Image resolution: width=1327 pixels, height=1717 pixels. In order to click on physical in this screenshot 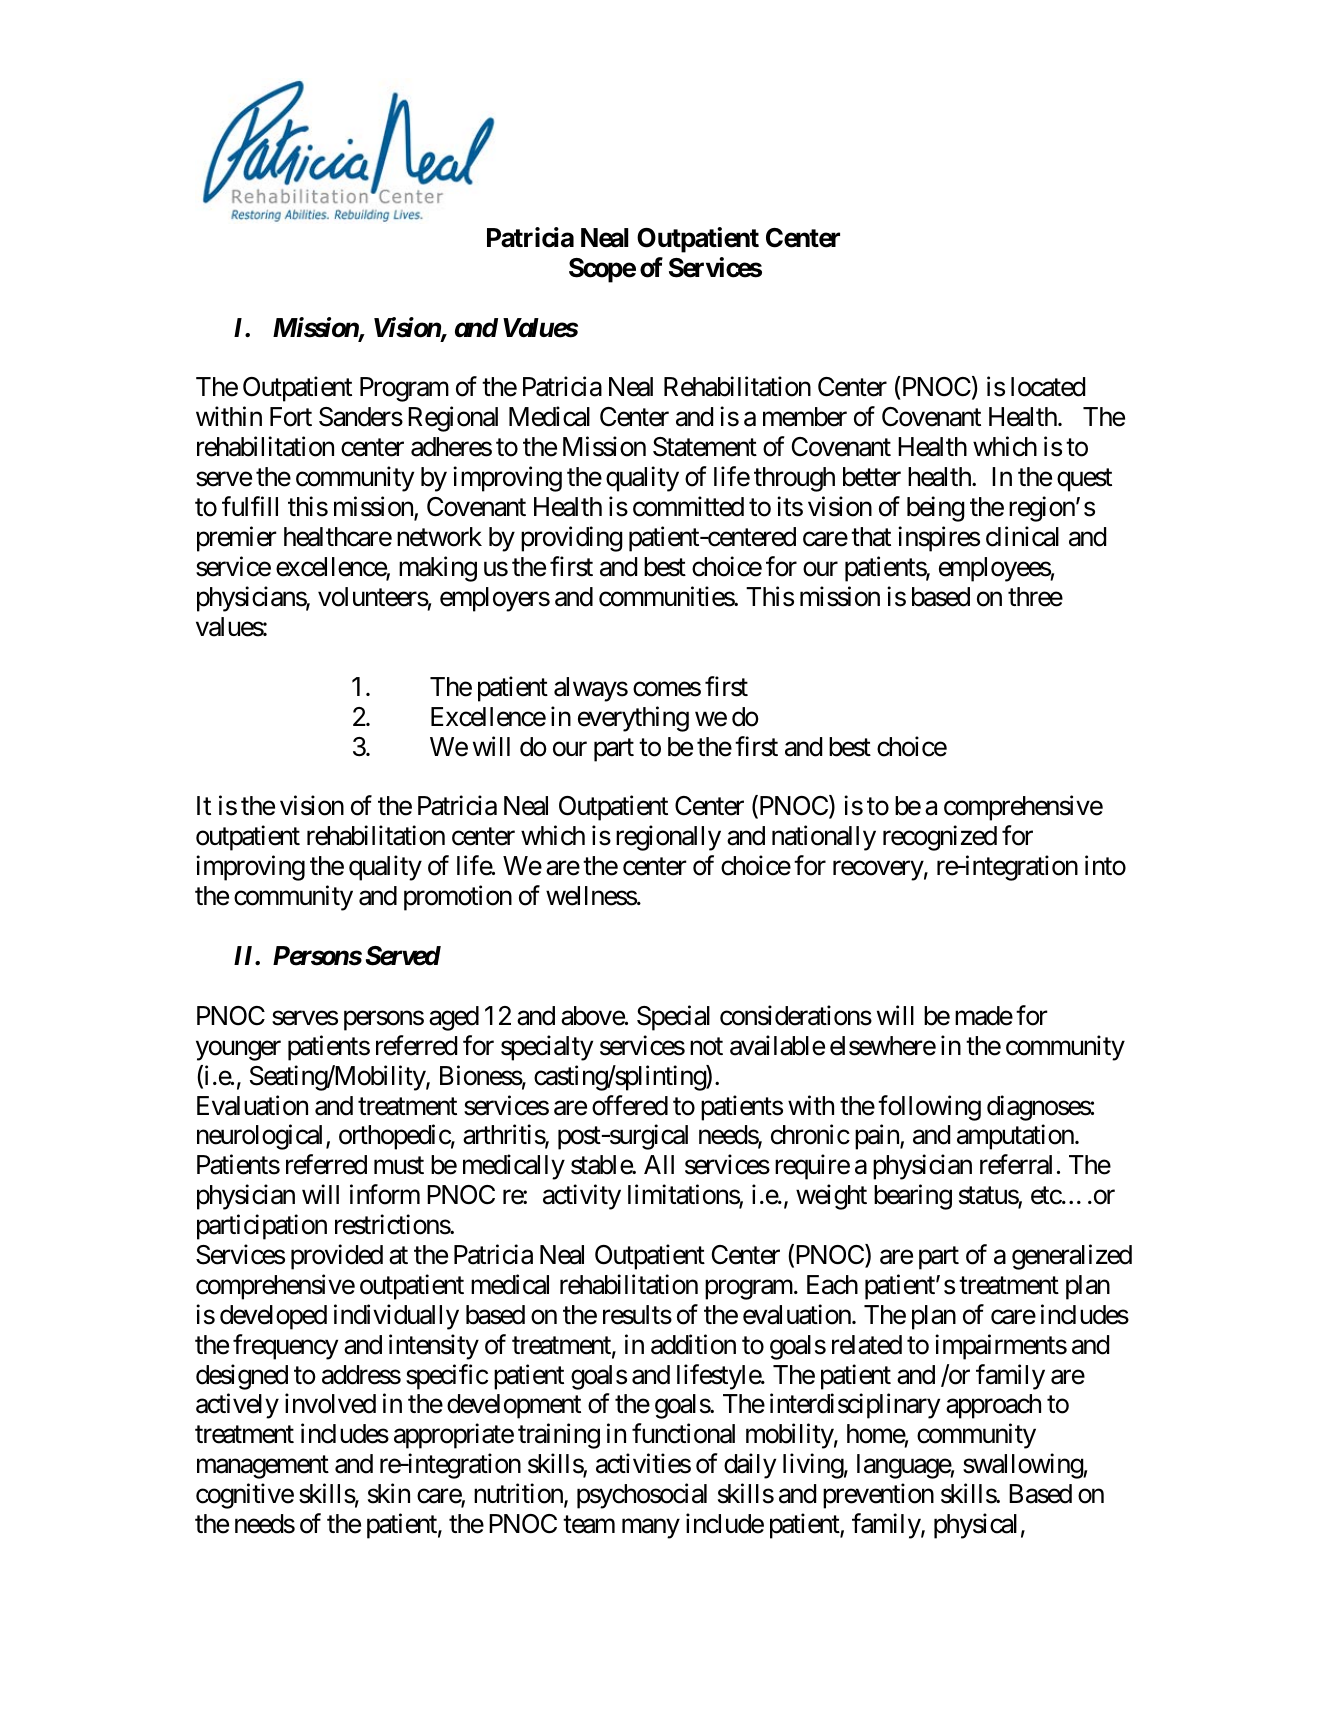, I will do `click(975, 1526)`.
